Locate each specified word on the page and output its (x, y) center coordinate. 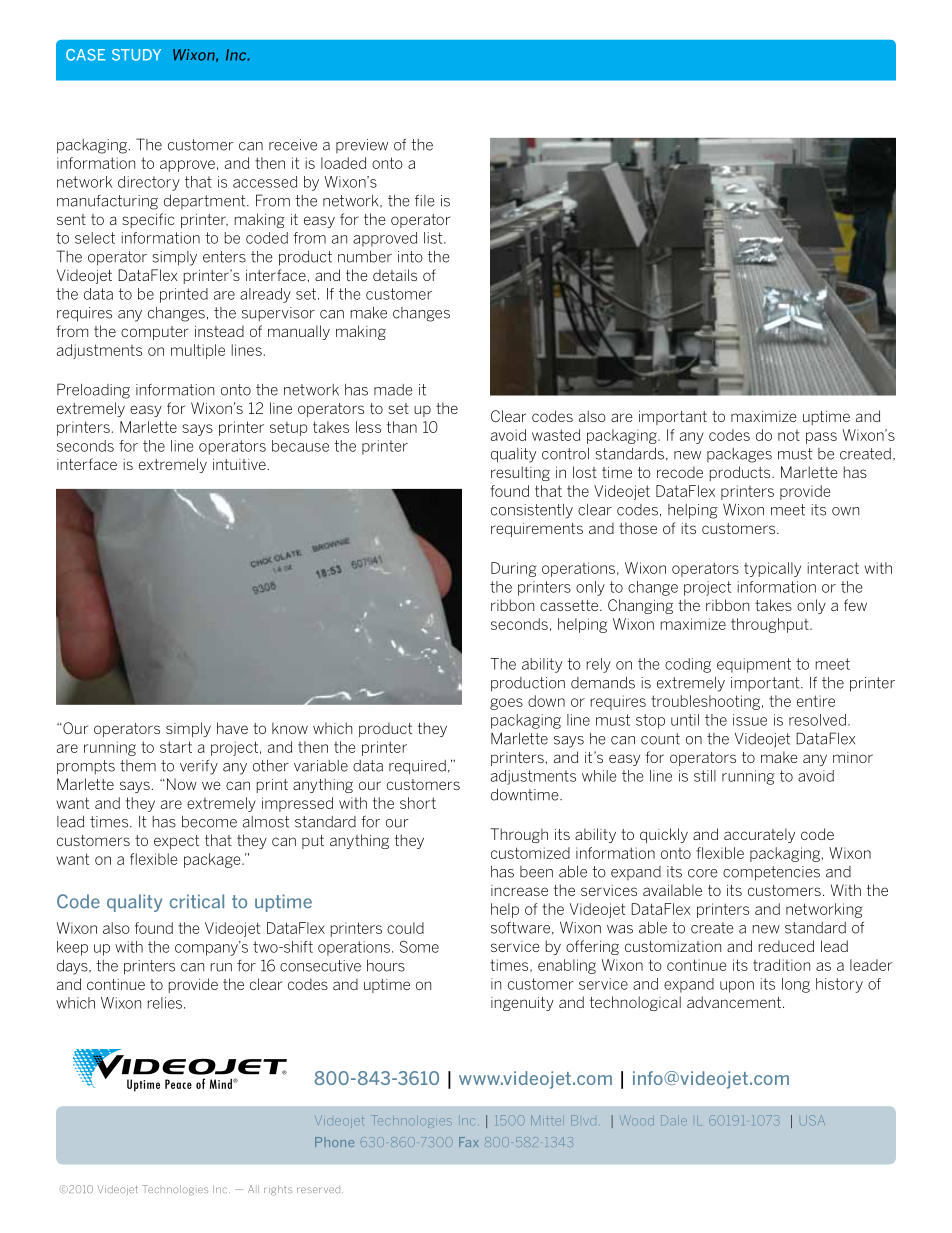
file (425, 200)
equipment (754, 665)
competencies (771, 873)
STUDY (136, 55)
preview (362, 146)
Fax (468, 1142)
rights (278, 1190)
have (232, 728)
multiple (198, 351)
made (393, 390)
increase (519, 890)
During (513, 569)
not (789, 435)
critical (197, 901)
